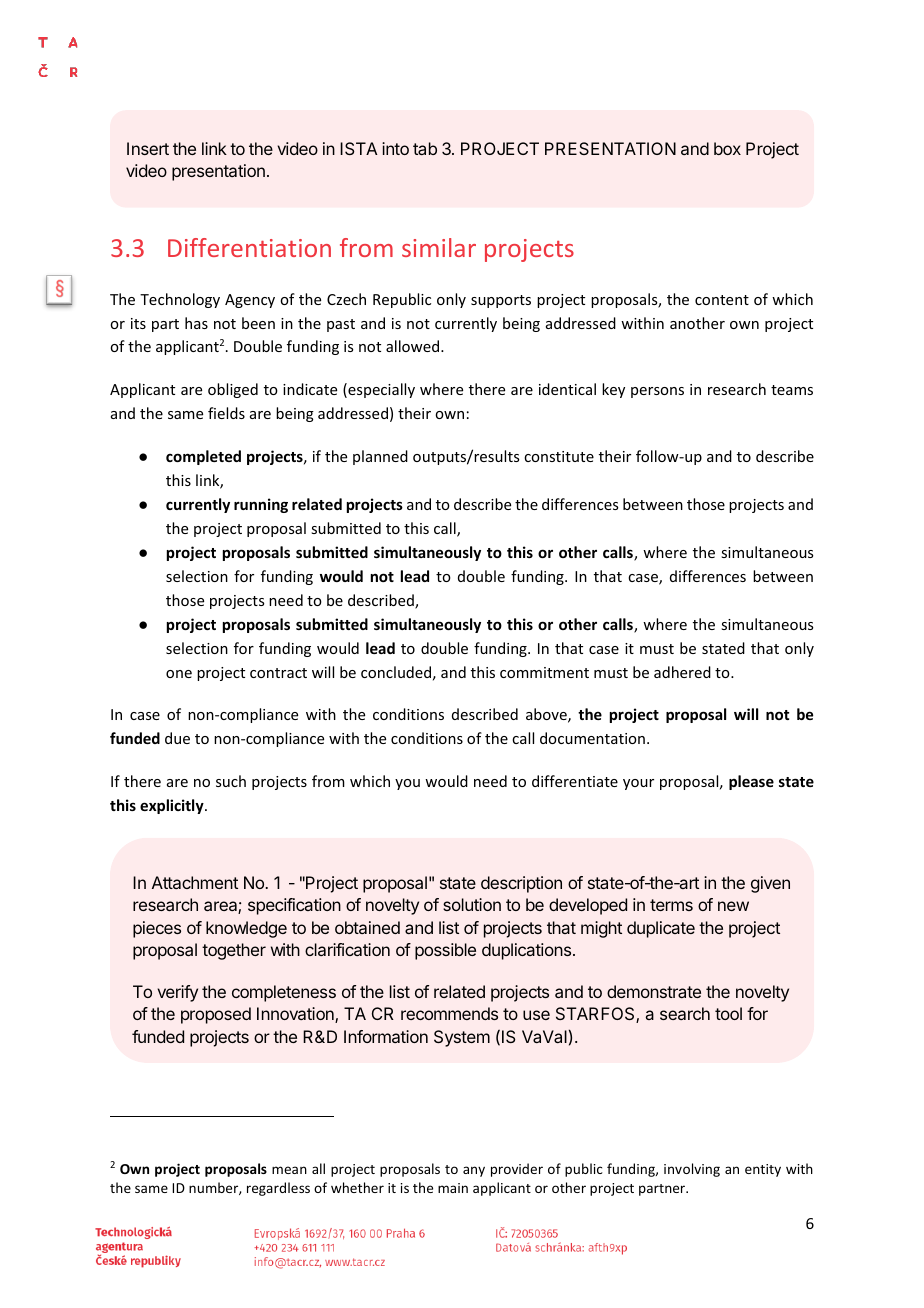 Image resolution: width=924 pixels, height=1308 pixels. What do you see at coordinates (380, 457) in the screenshot?
I see `planned` at bounding box center [380, 457].
